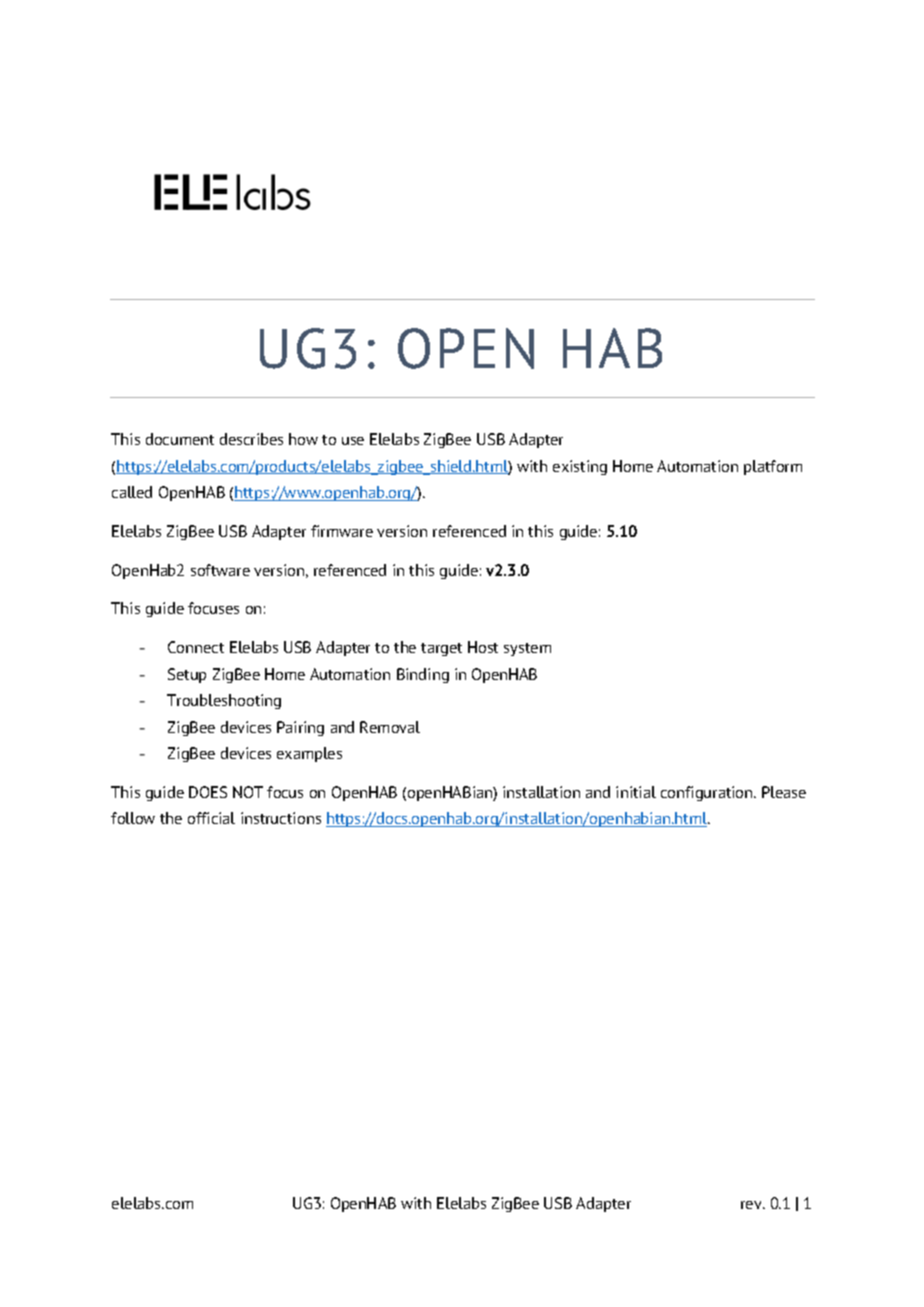 This screenshot has height=1307, width=924. What do you see at coordinates (187, 675) in the screenshot?
I see `Setup` at bounding box center [187, 675].
